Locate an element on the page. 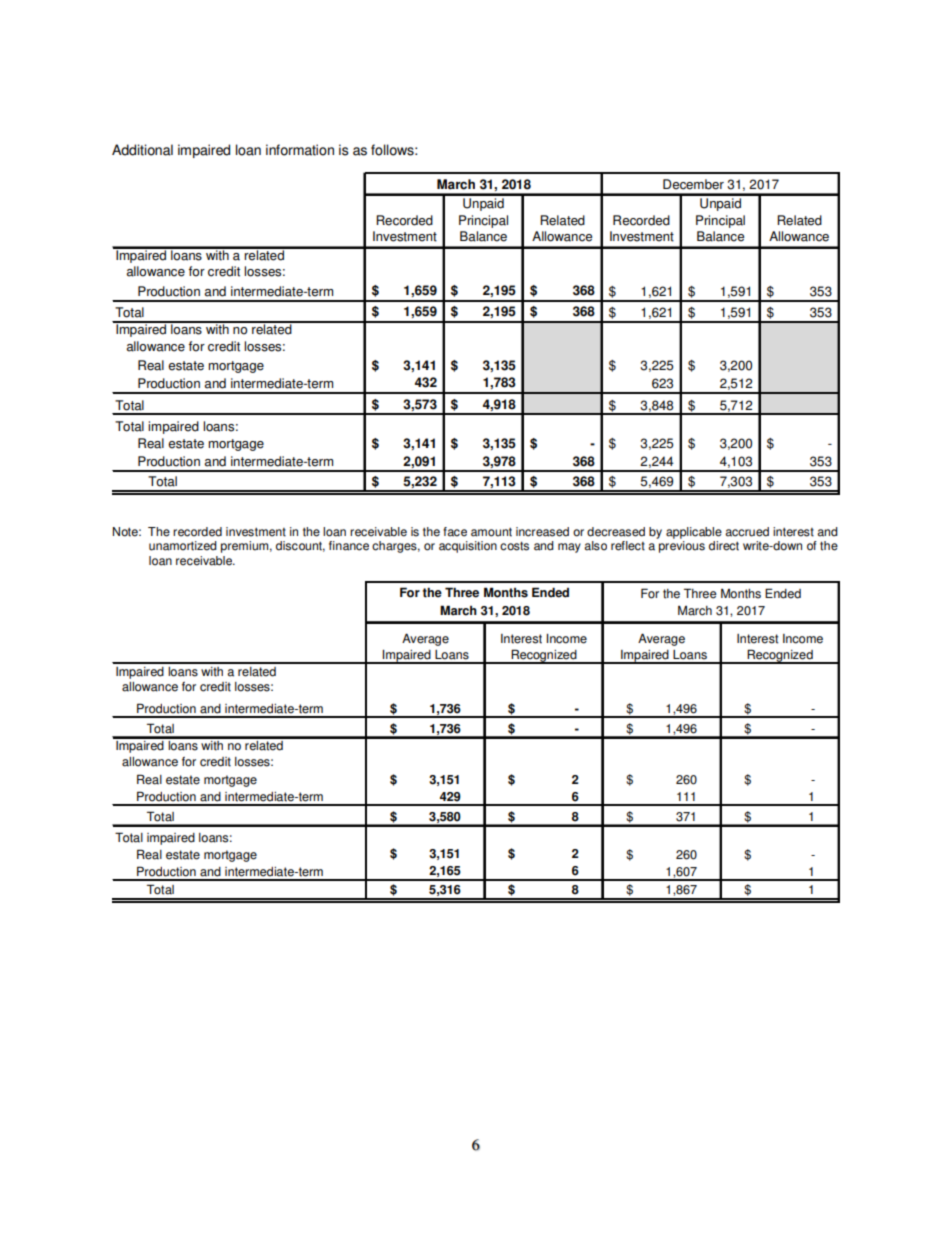  applicable is located at coordinates (694, 533).
